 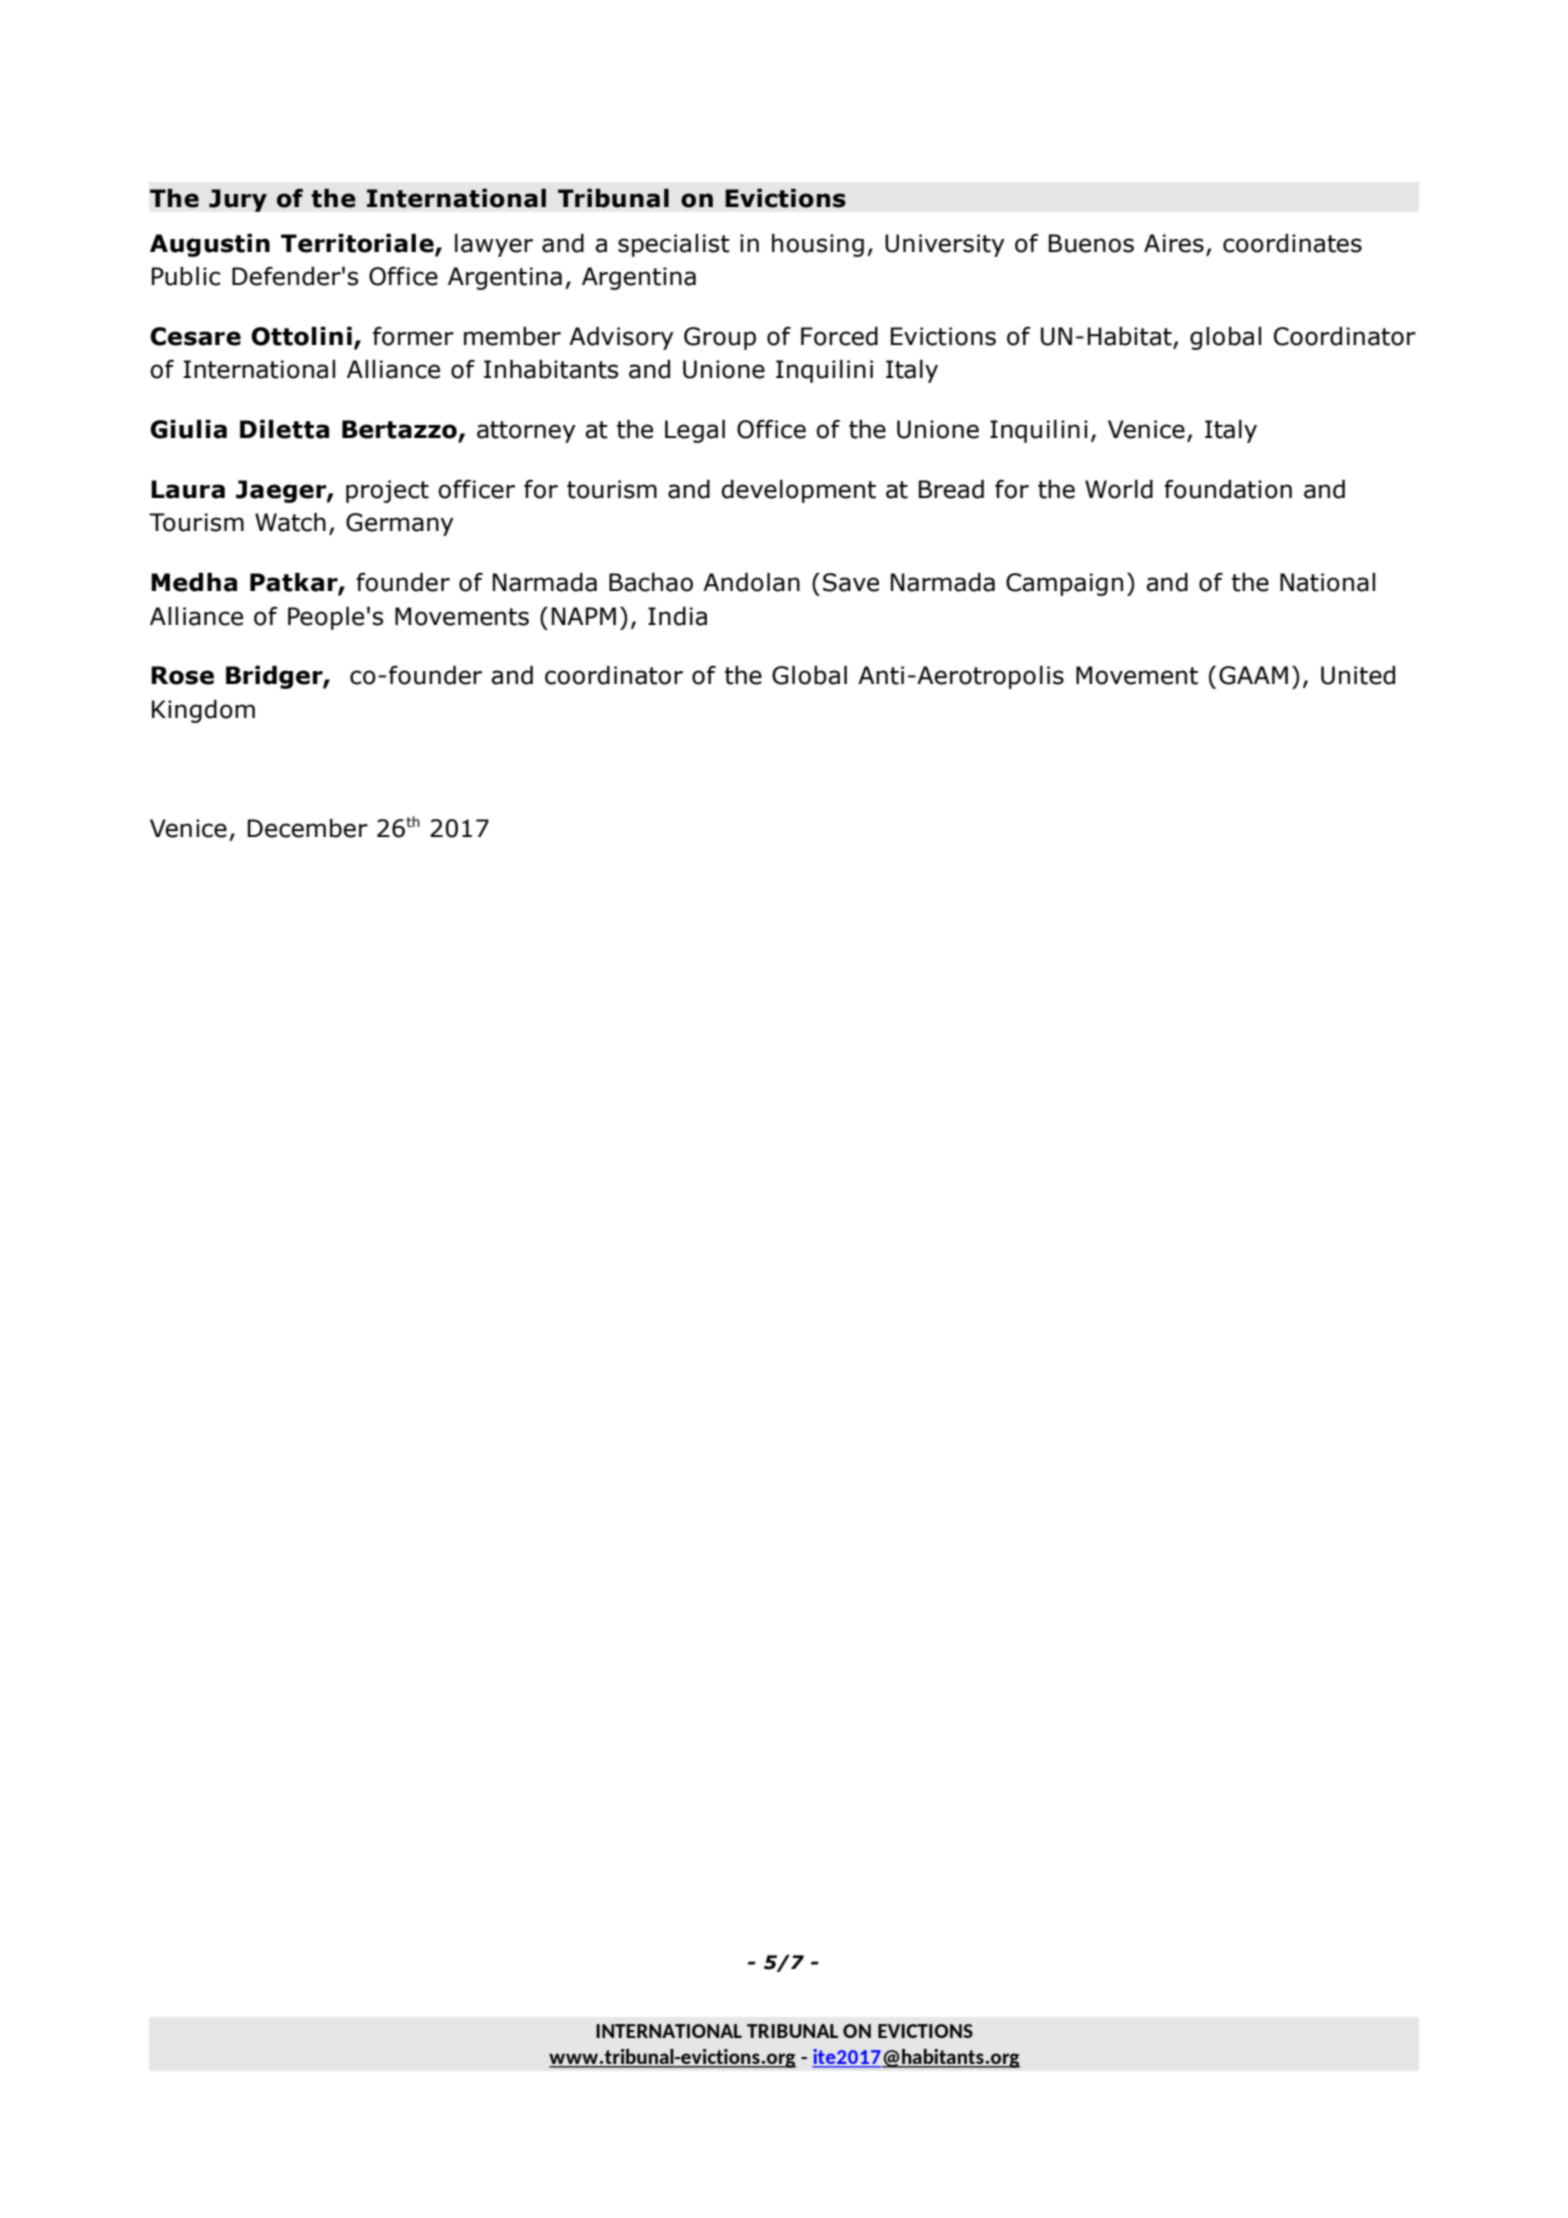 What do you see at coordinates (308, 828) in the screenshot?
I see `December` at bounding box center [308, 828].
